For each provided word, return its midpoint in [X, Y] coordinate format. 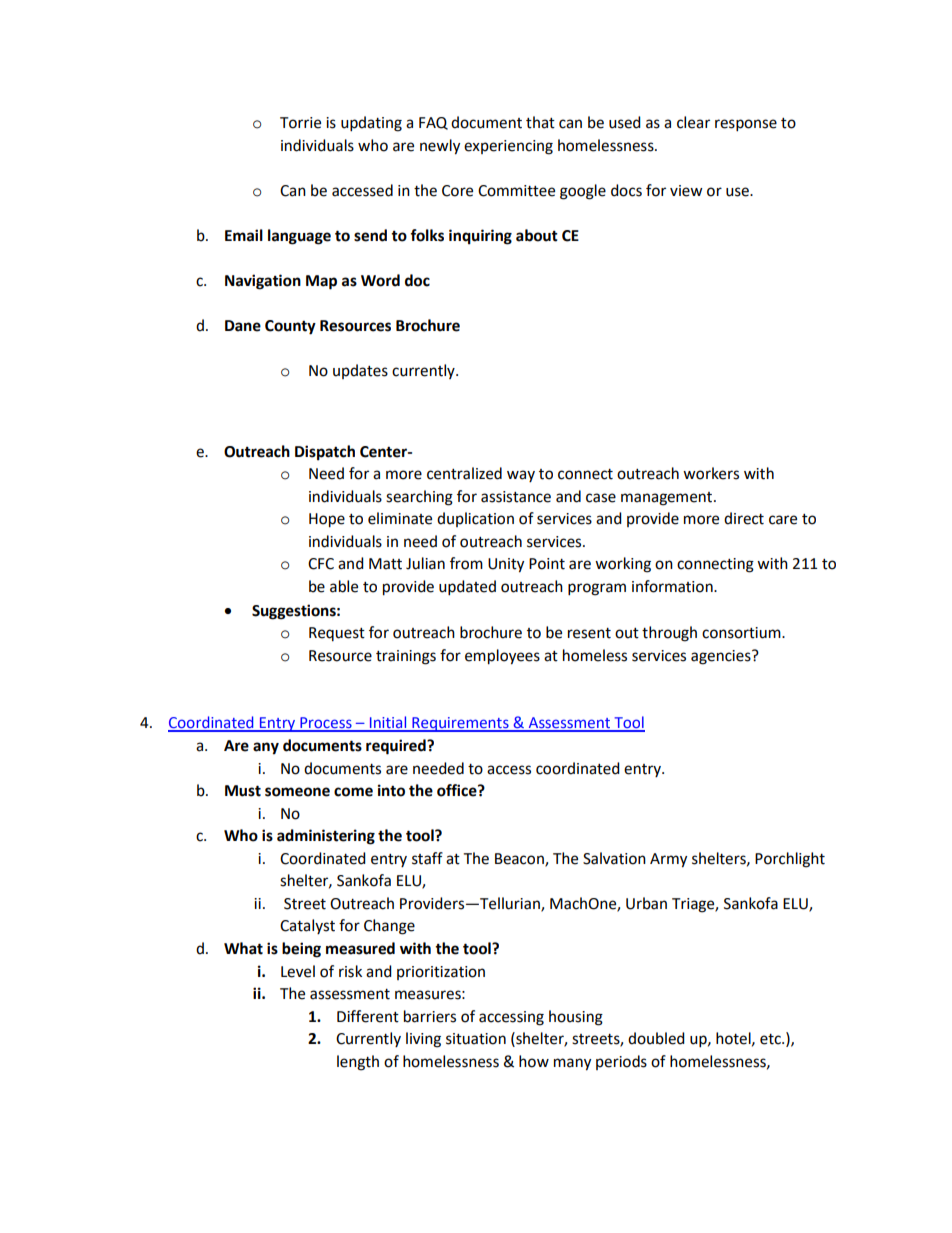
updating [371, 124]
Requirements [460, 724]
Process [326, 724]
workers [711, 473]
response [746, 125]
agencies [722, 657]
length [358, 1063]
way [521, 476]
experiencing [508, 147]
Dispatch [325, 453]
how [534, 1061]
